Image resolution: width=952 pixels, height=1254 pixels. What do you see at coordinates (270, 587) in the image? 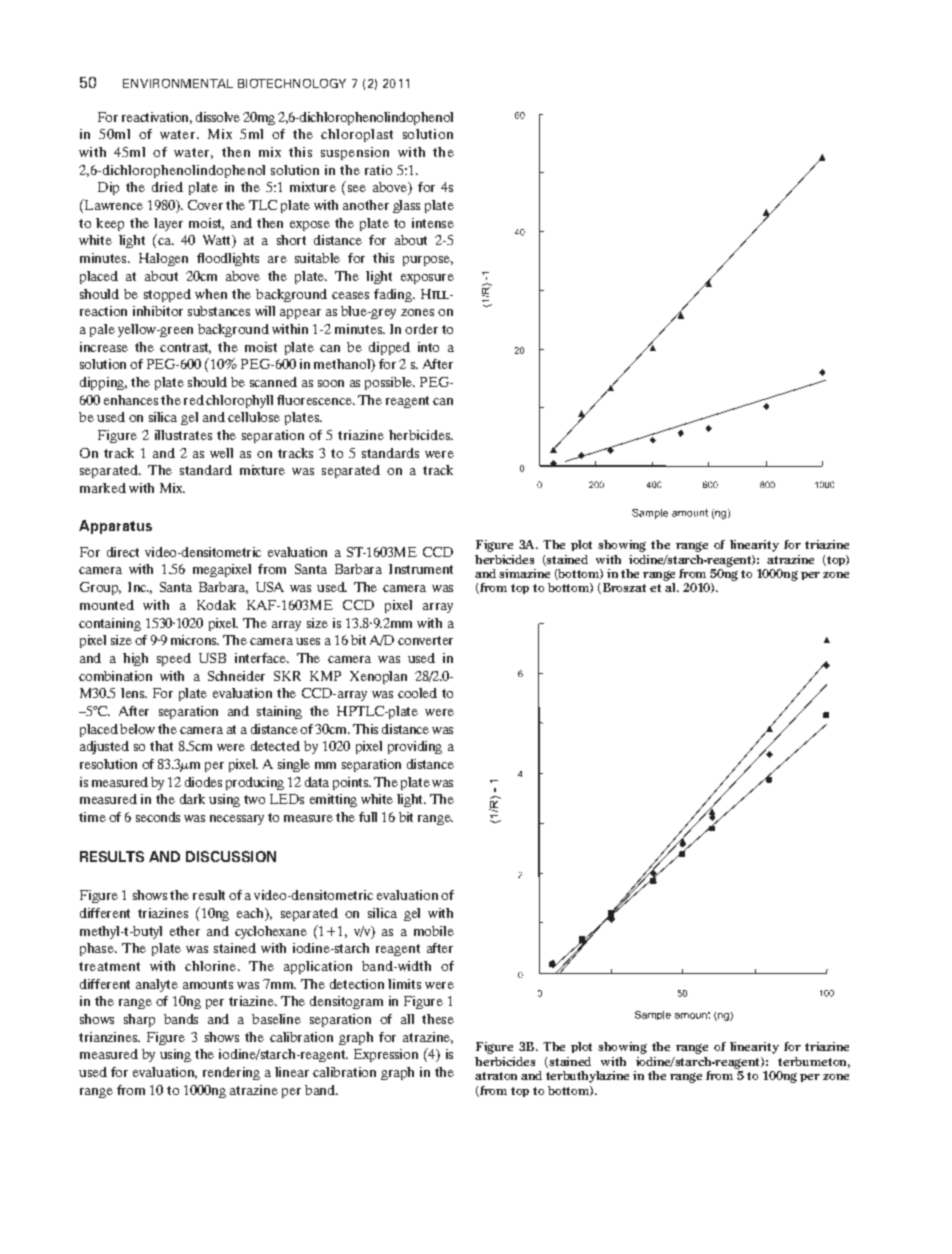
I see `USA` at bounding box center [270, 587].
